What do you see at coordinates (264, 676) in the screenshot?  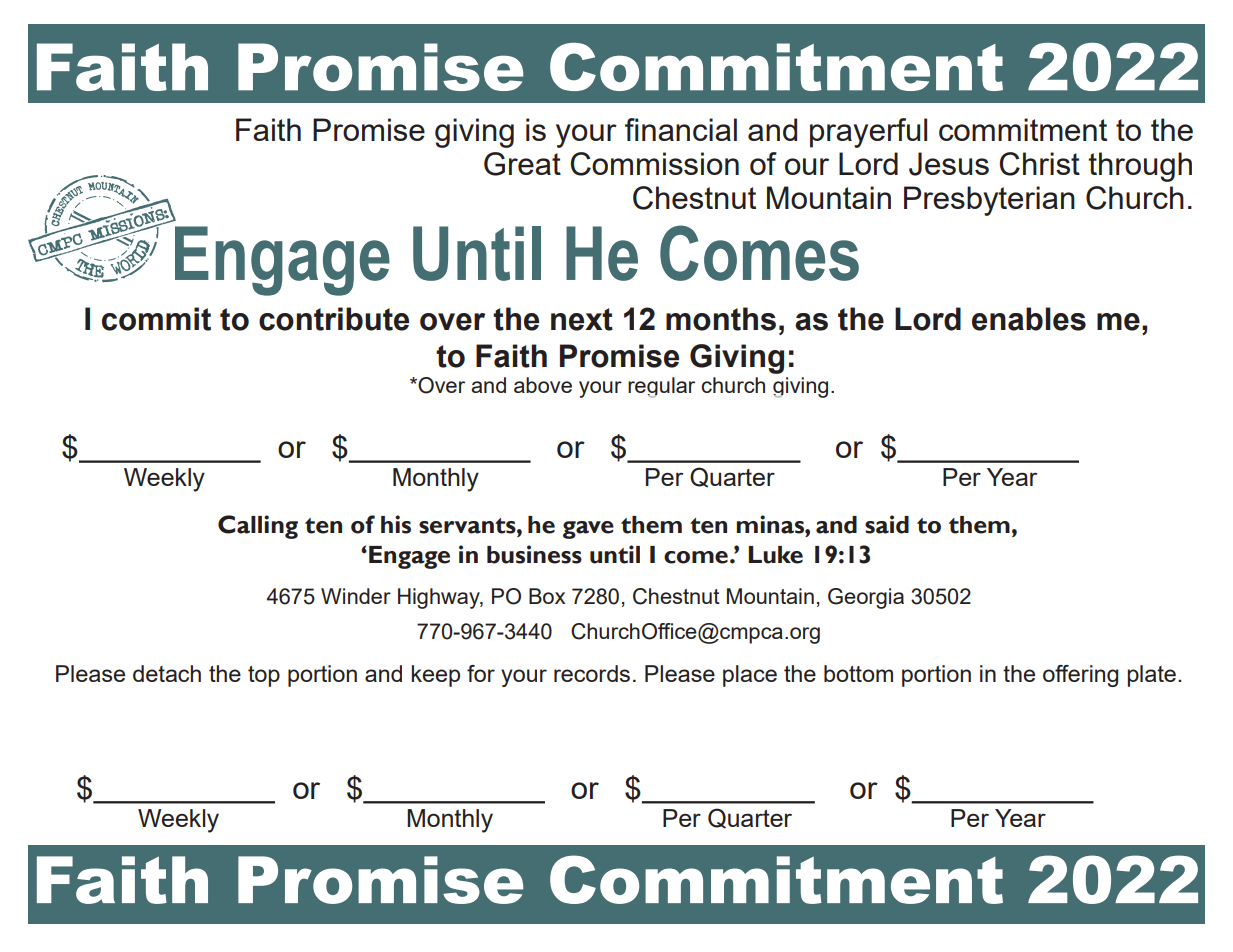 I see `top` at bounding box center [264, 676].
